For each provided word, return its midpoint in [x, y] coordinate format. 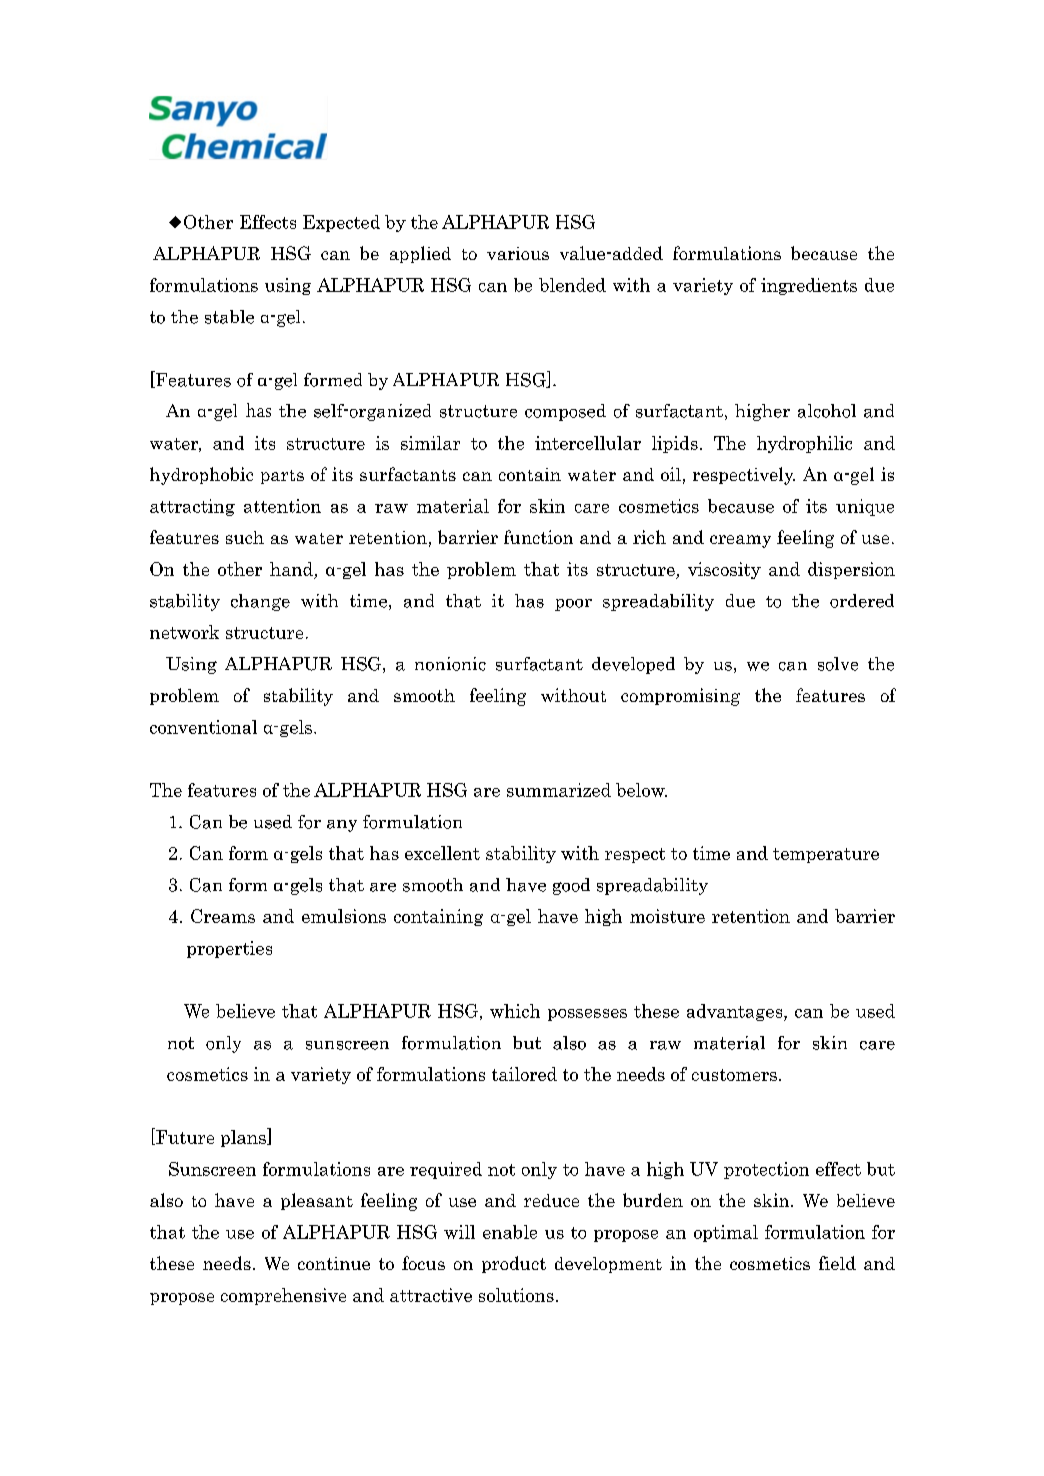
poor [573, 605]
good [571, 886]
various [518, 253]
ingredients [809, 286]
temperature [826, 855]
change [260, 602]
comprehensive [283, 1296]
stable [229, 317]
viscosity [724, 570]
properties [229, 949]
